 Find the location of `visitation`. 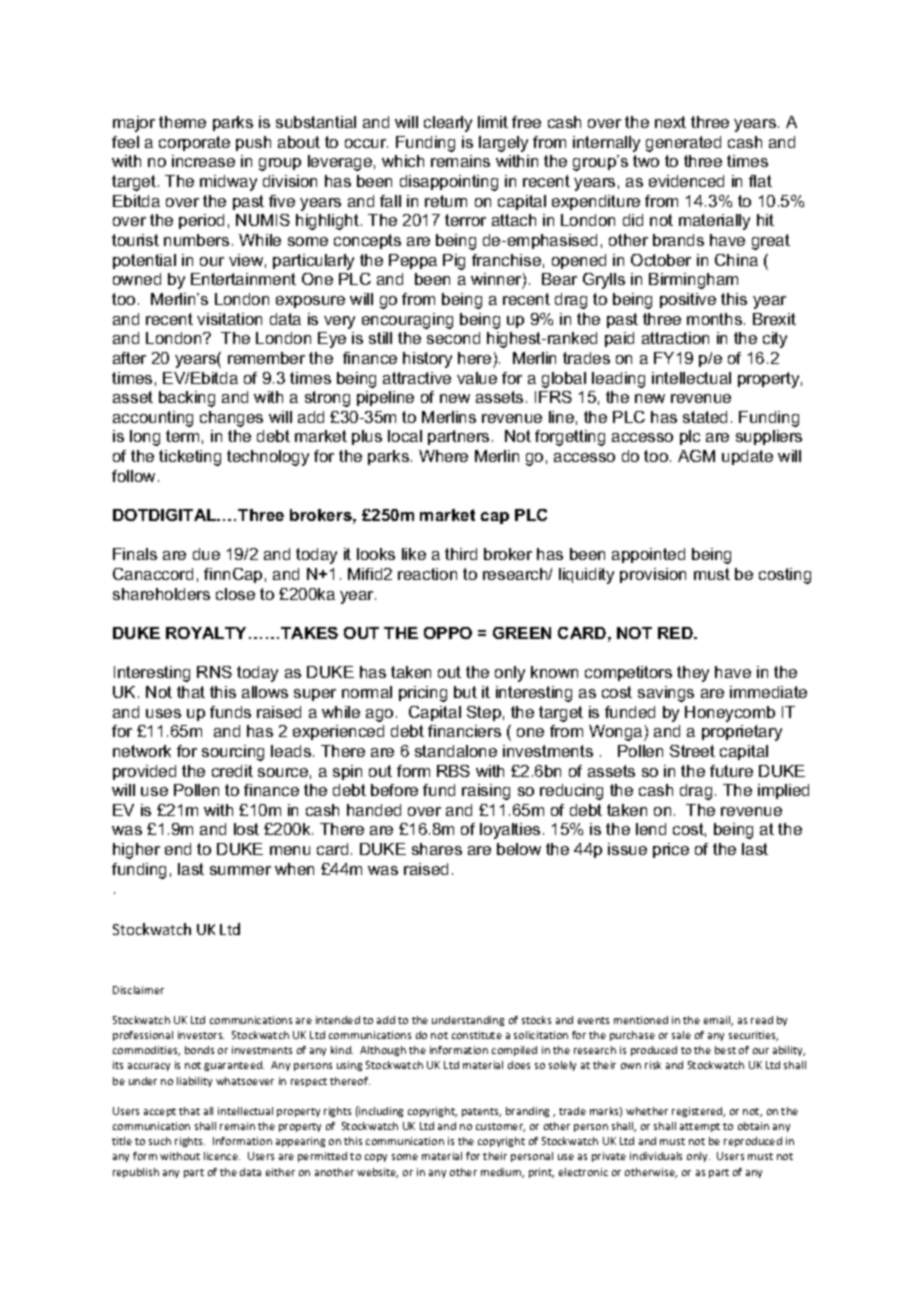

visitation is located at coordinates (229, 319).
